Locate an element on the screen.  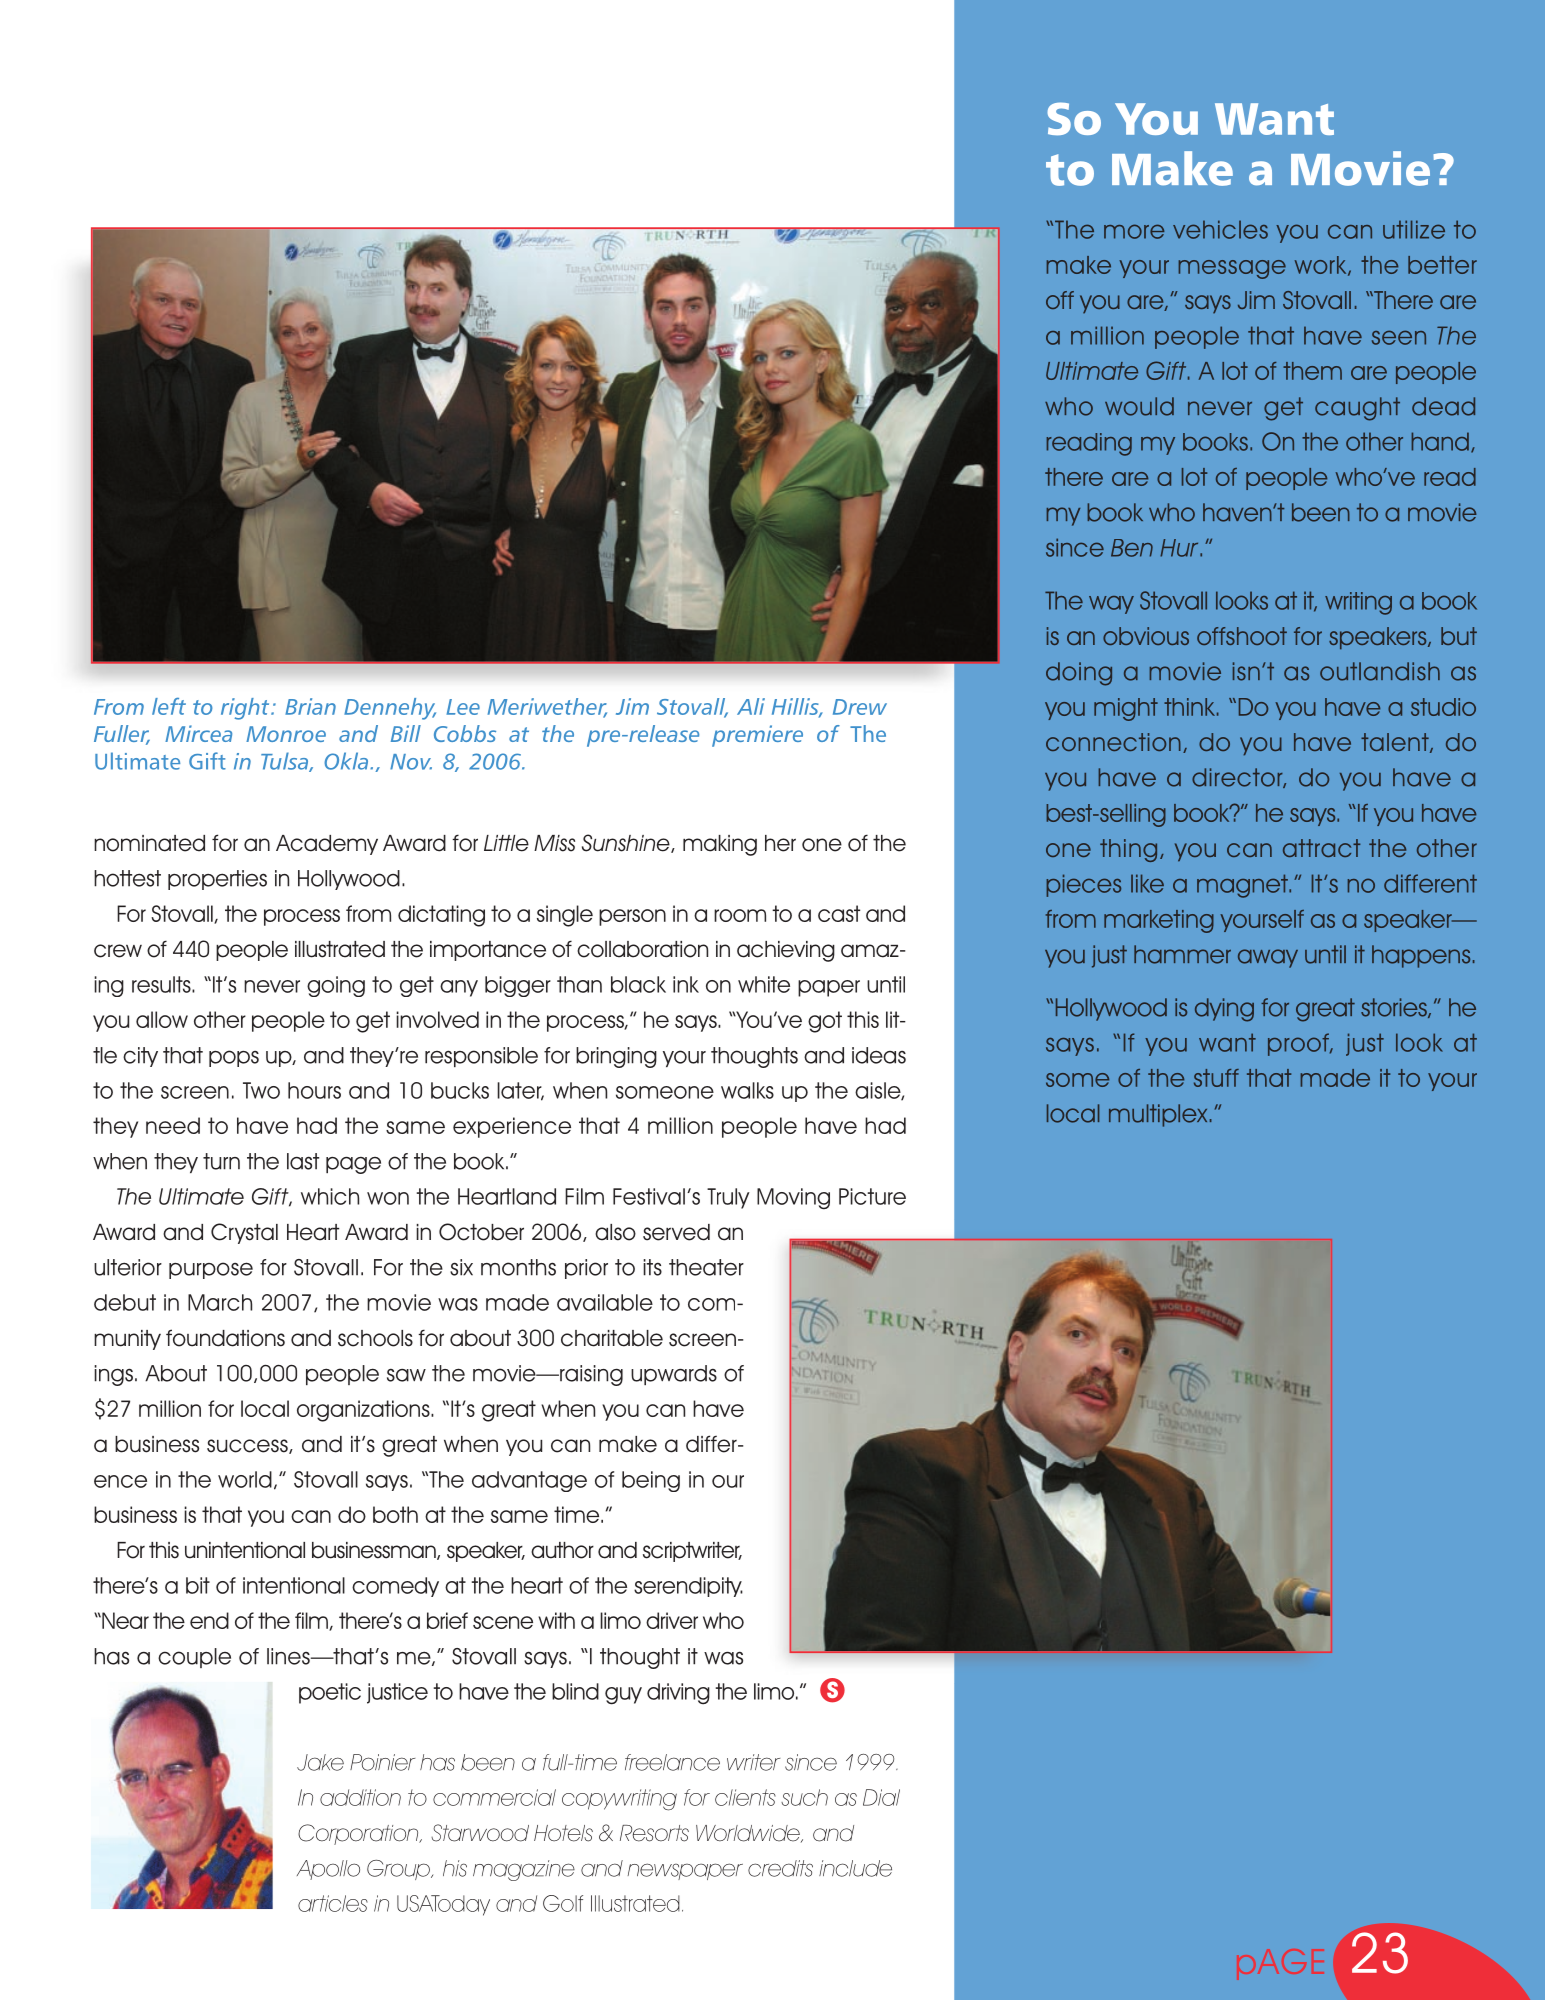
credits is located at coordinates (780, 1868).
